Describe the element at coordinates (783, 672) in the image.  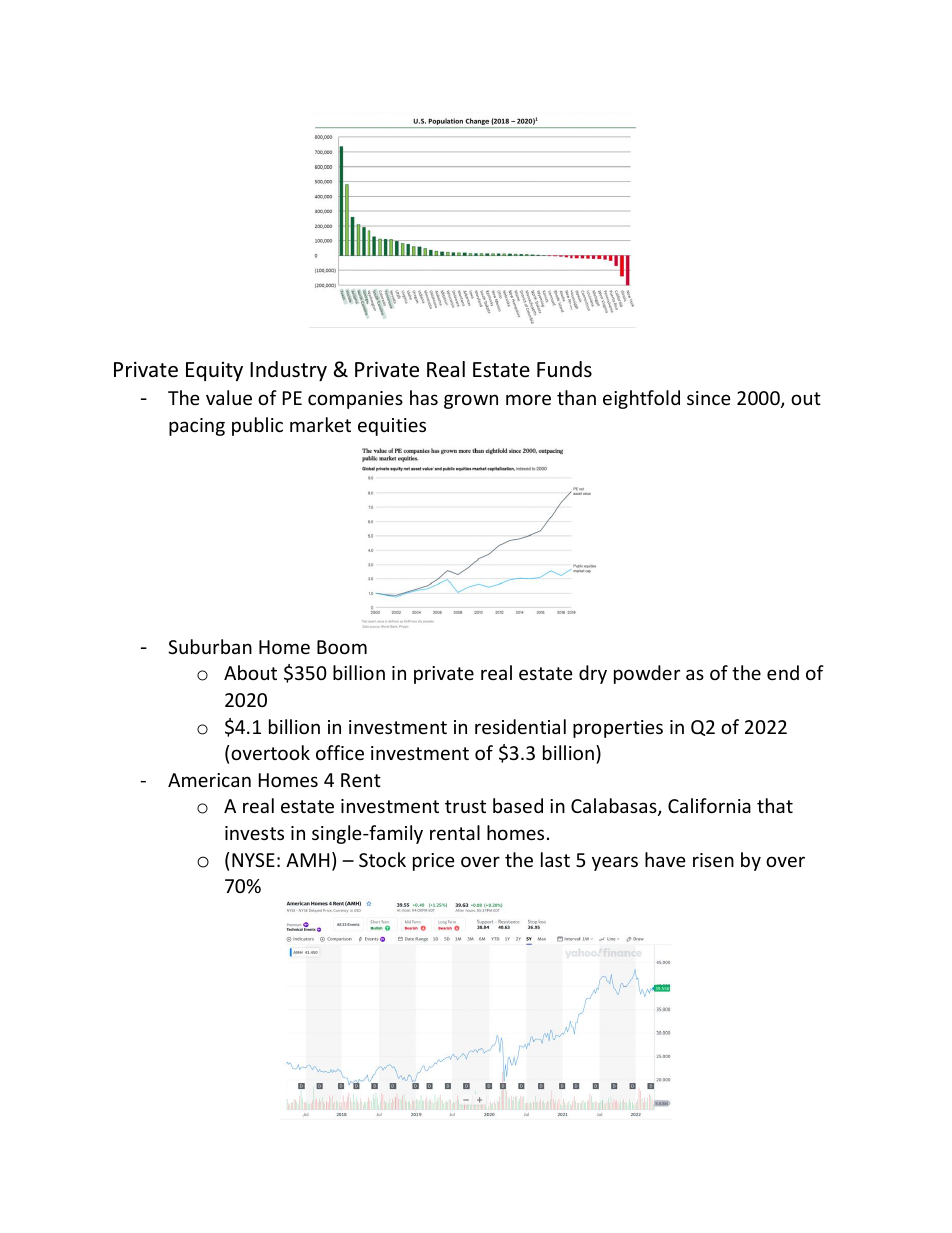
I see `end` at that location.
